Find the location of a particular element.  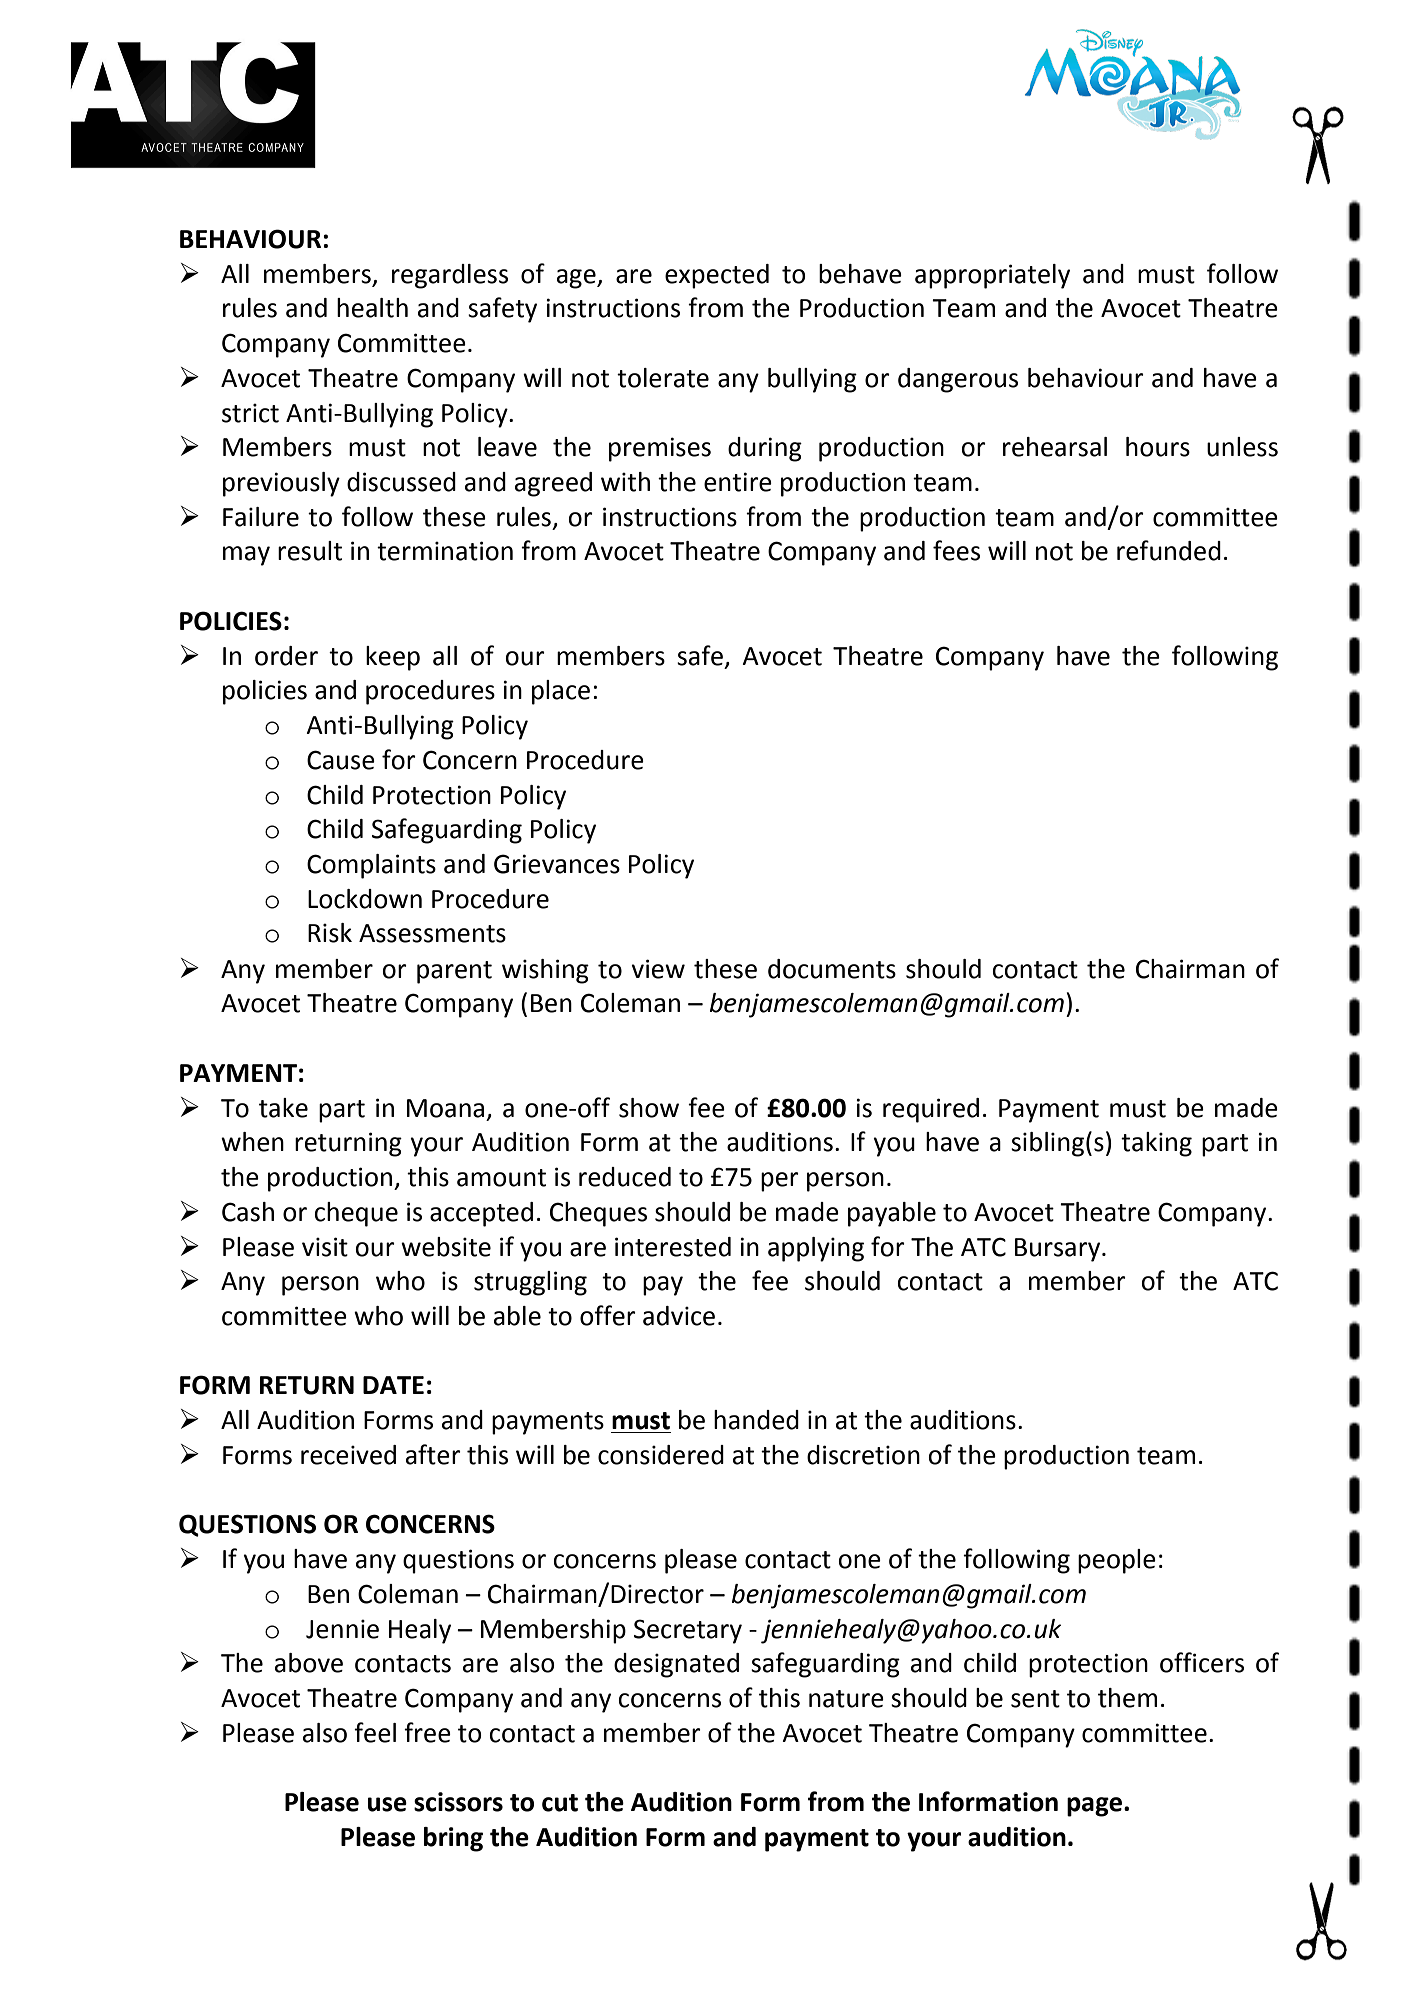

feel is located at coordinates (375, 1732).
